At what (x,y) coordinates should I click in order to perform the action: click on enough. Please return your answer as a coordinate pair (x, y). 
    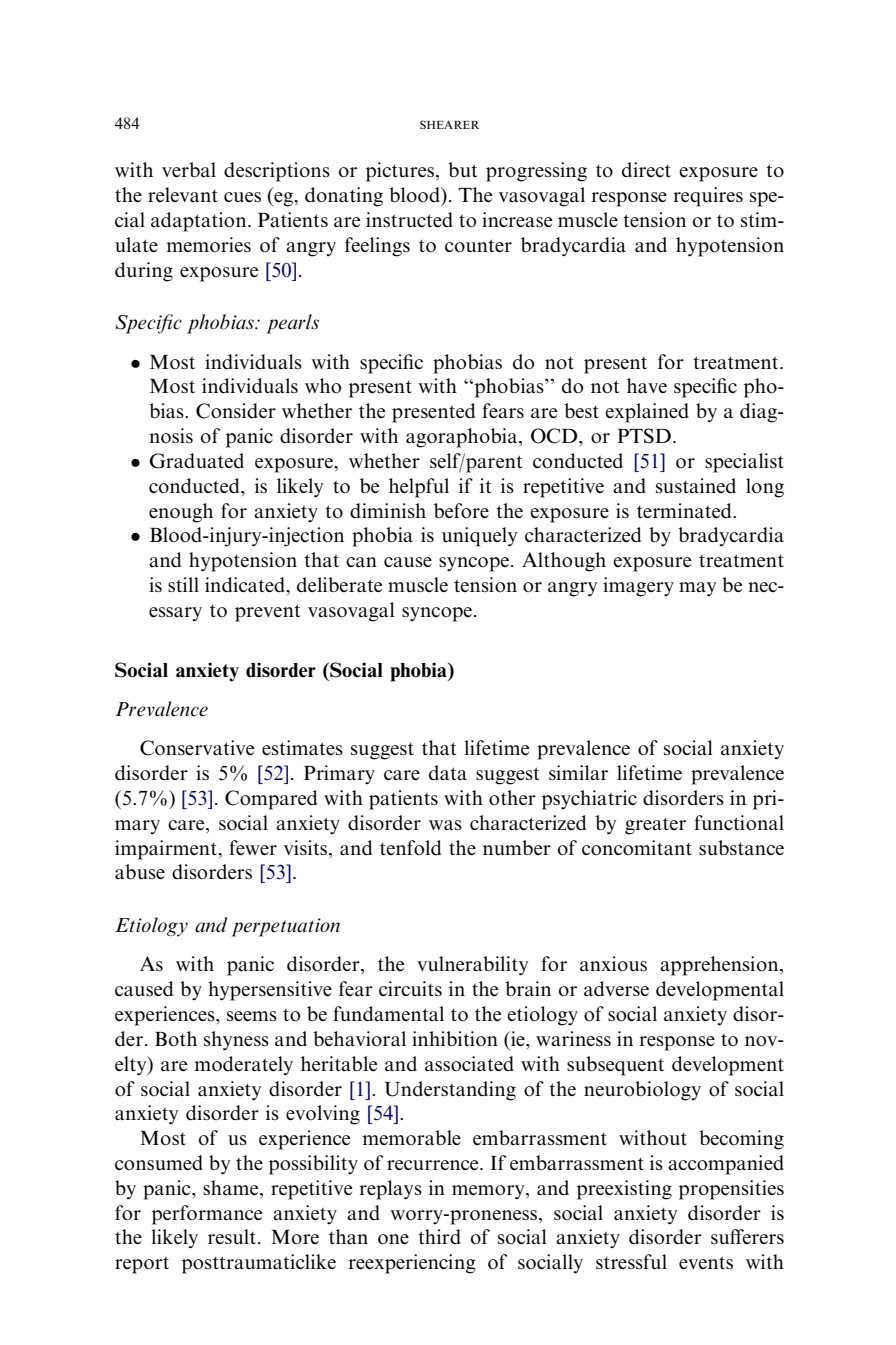
    Looking at the image, I should click on (181, 513).
